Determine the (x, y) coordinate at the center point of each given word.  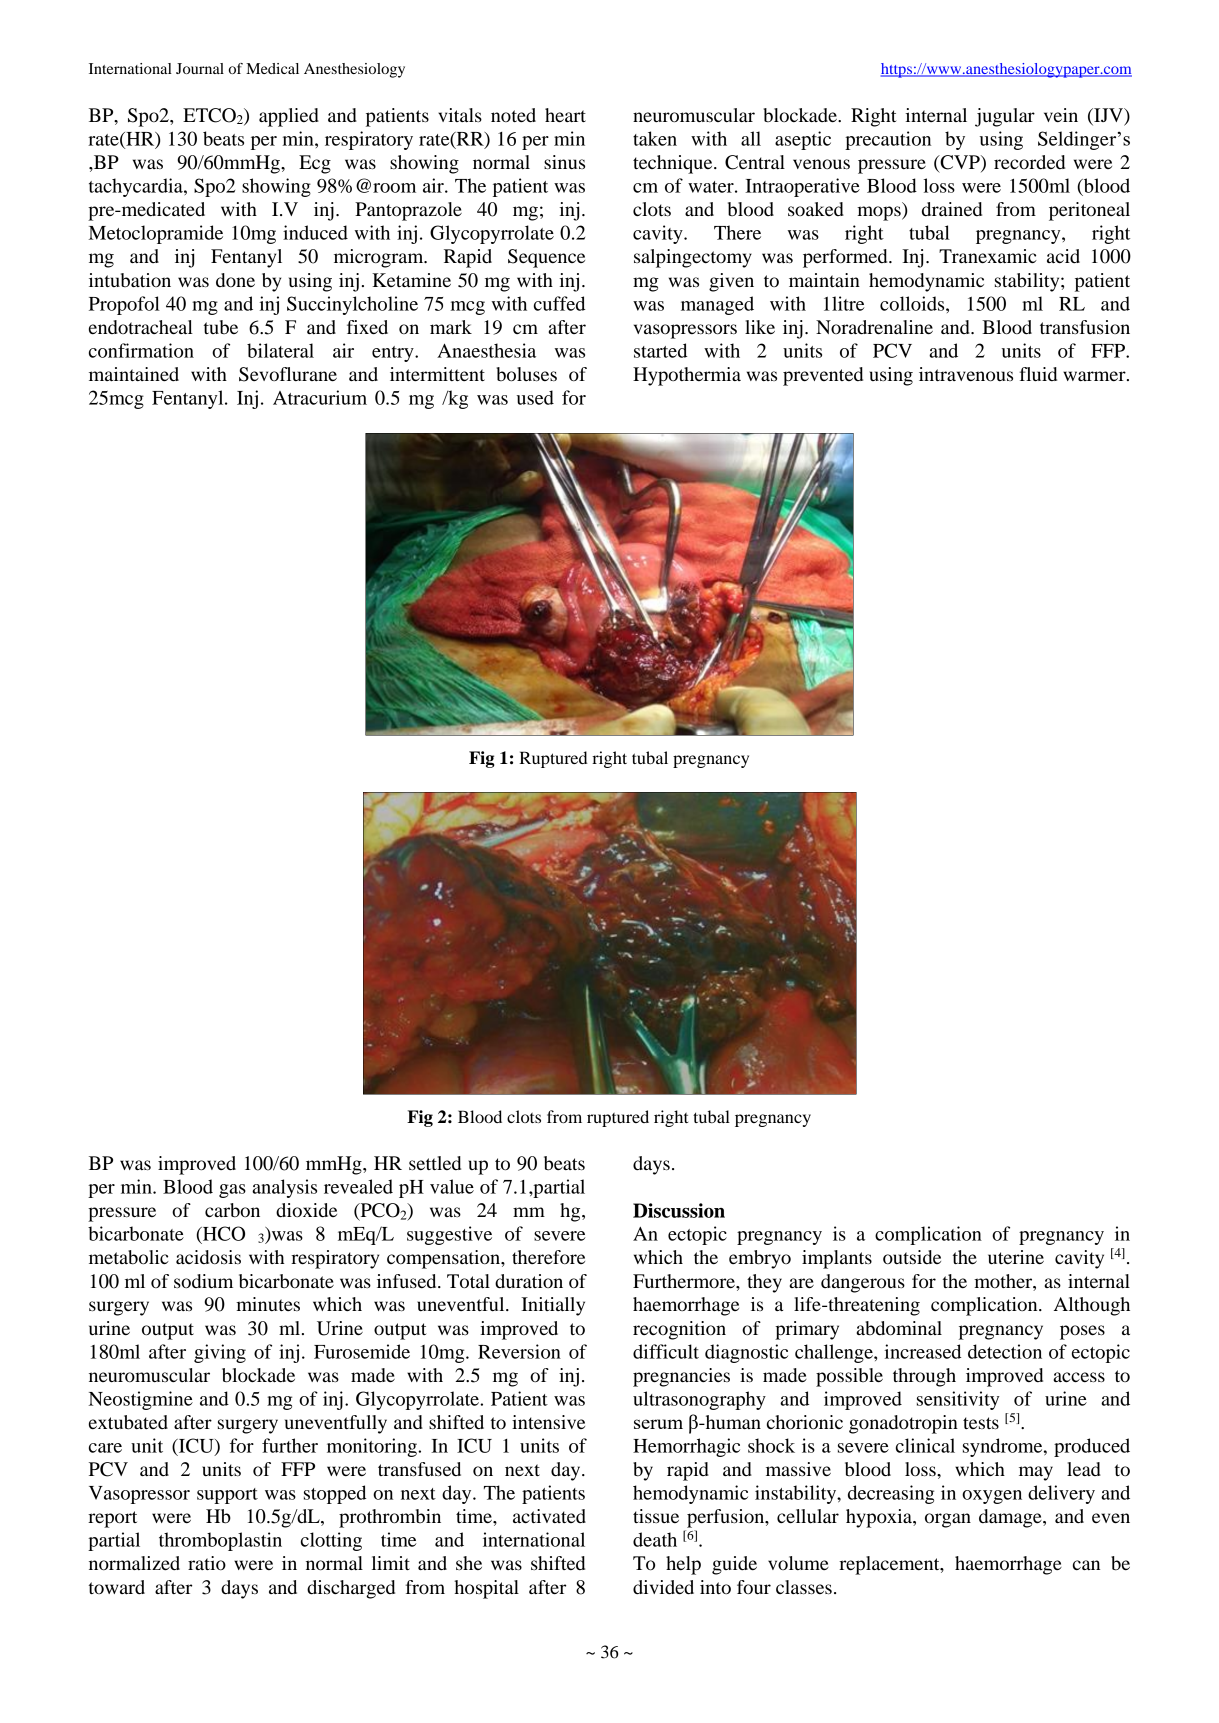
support (227, 1496)
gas (232, 1191)
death (655, 1539)
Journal (200, 68)
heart (565, 115)
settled (435, 1163)
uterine (1016, 1257)
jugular (1005, 117)
